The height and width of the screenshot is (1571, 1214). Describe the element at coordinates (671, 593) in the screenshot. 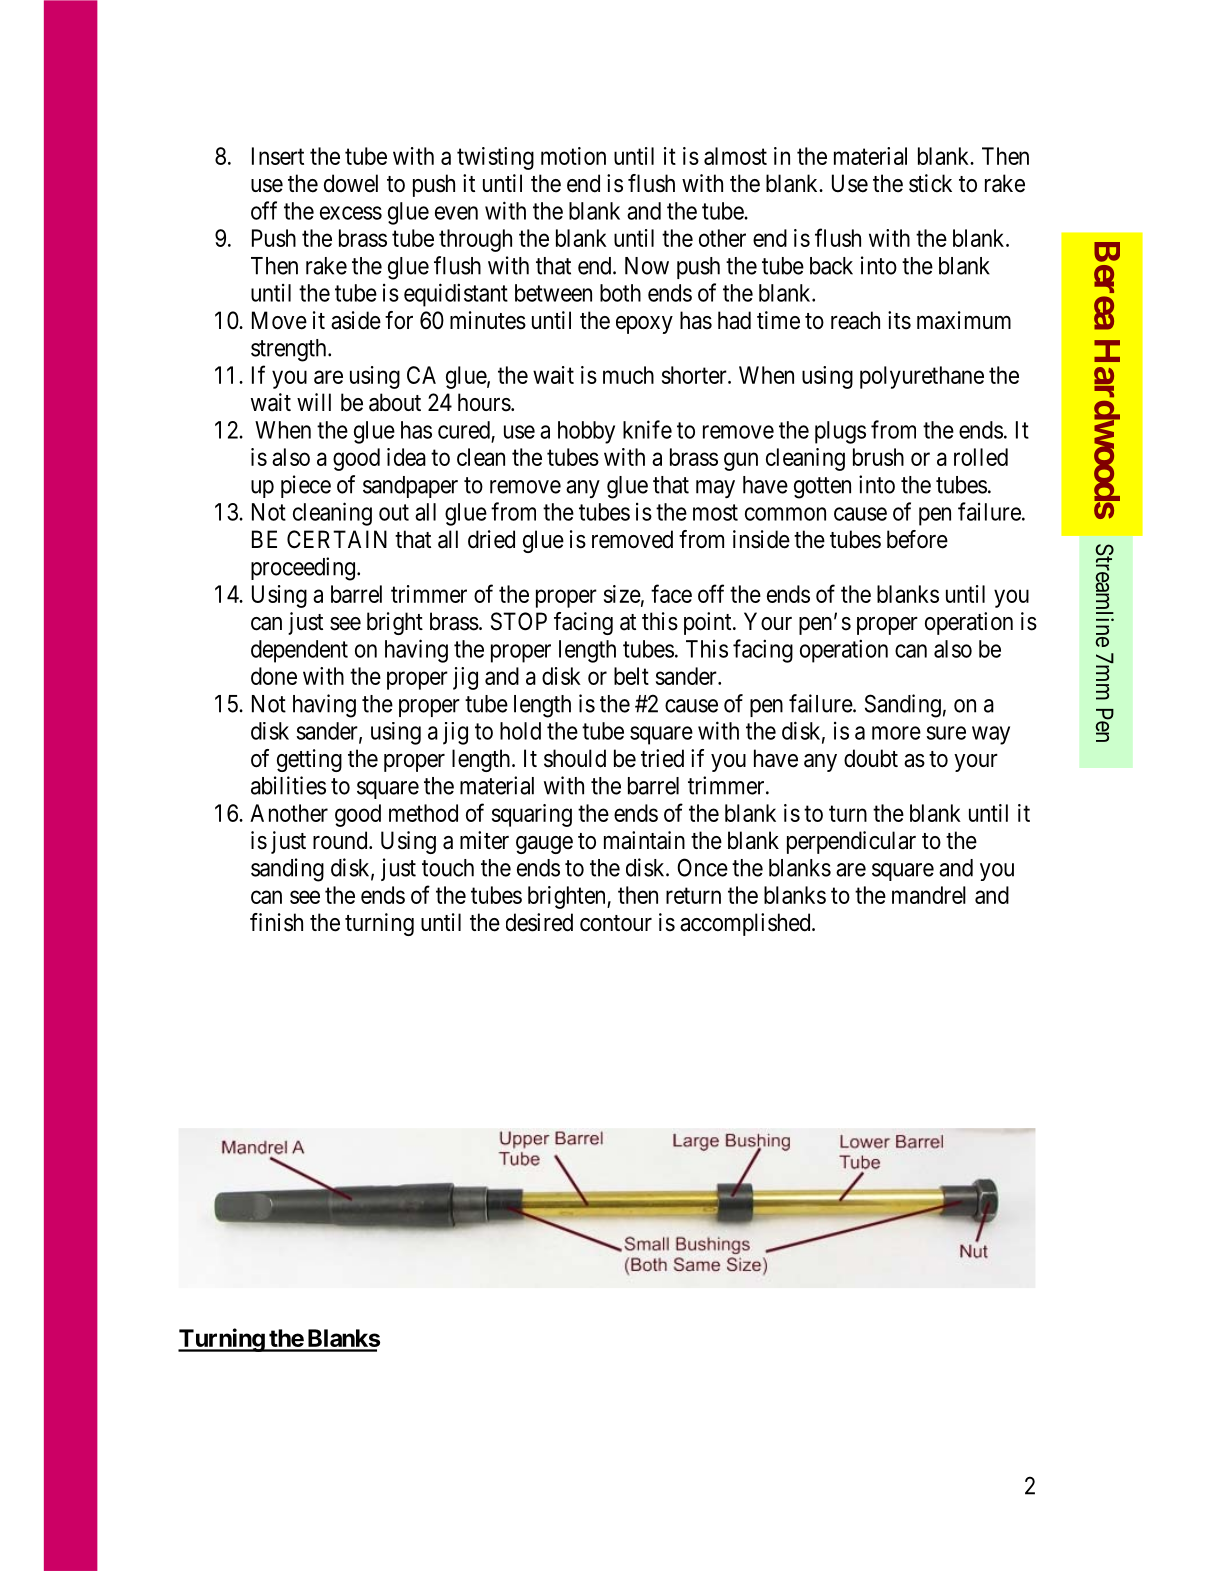

I see `face` at that location.
